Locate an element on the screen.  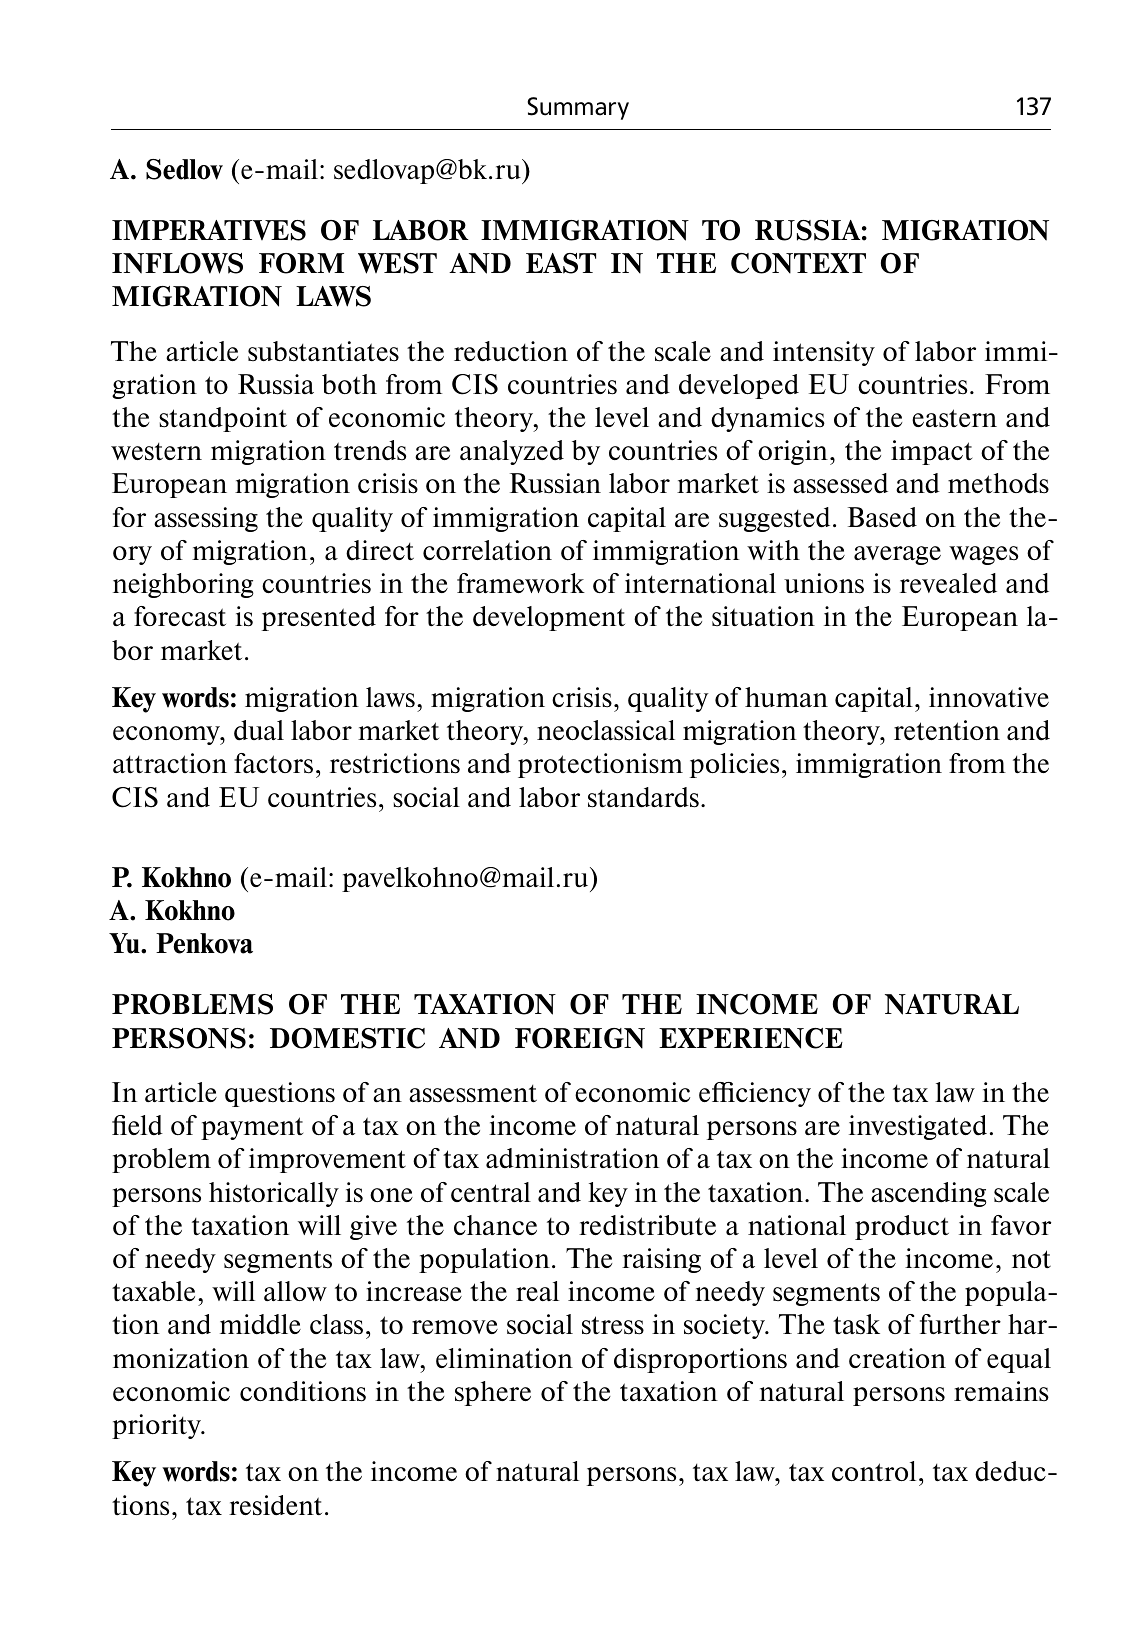
control is located at coordinates (874, 1471).
